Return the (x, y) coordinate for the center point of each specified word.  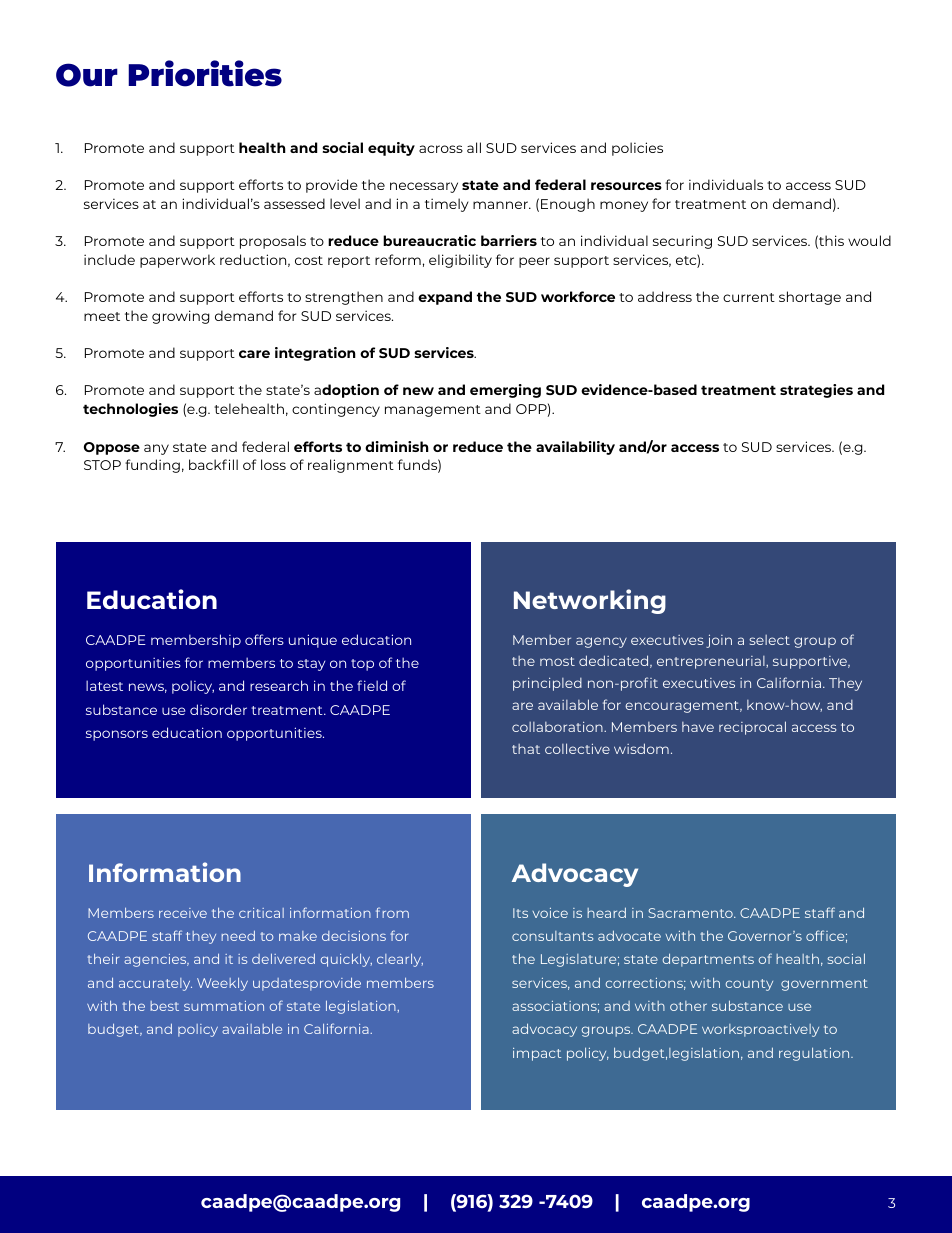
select (769, 640)
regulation (815, 1054)
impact (537, 1054)
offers (264, 639)
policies (637, 149)
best (164, 1006)
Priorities (205, 73)
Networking (590, 601)
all (474, 147)
